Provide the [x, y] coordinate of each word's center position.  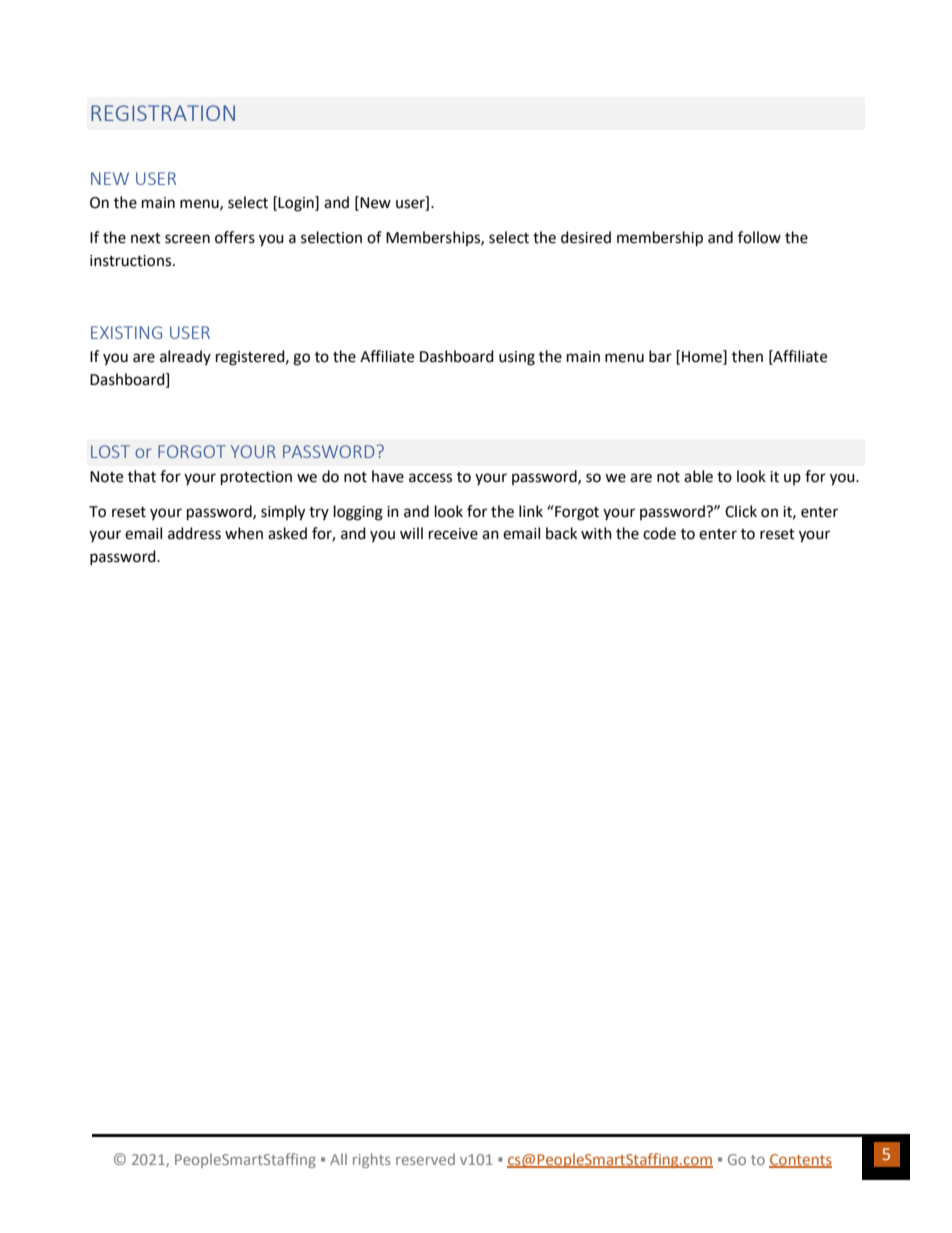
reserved [425, 1159]
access [430, 478]
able [698, 476]
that [142, 476]
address [194, 533]
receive [453, 534]
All [338, 1159]
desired [586, 237]
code [659, 533]
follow [759, 237]
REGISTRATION [163, 113]
